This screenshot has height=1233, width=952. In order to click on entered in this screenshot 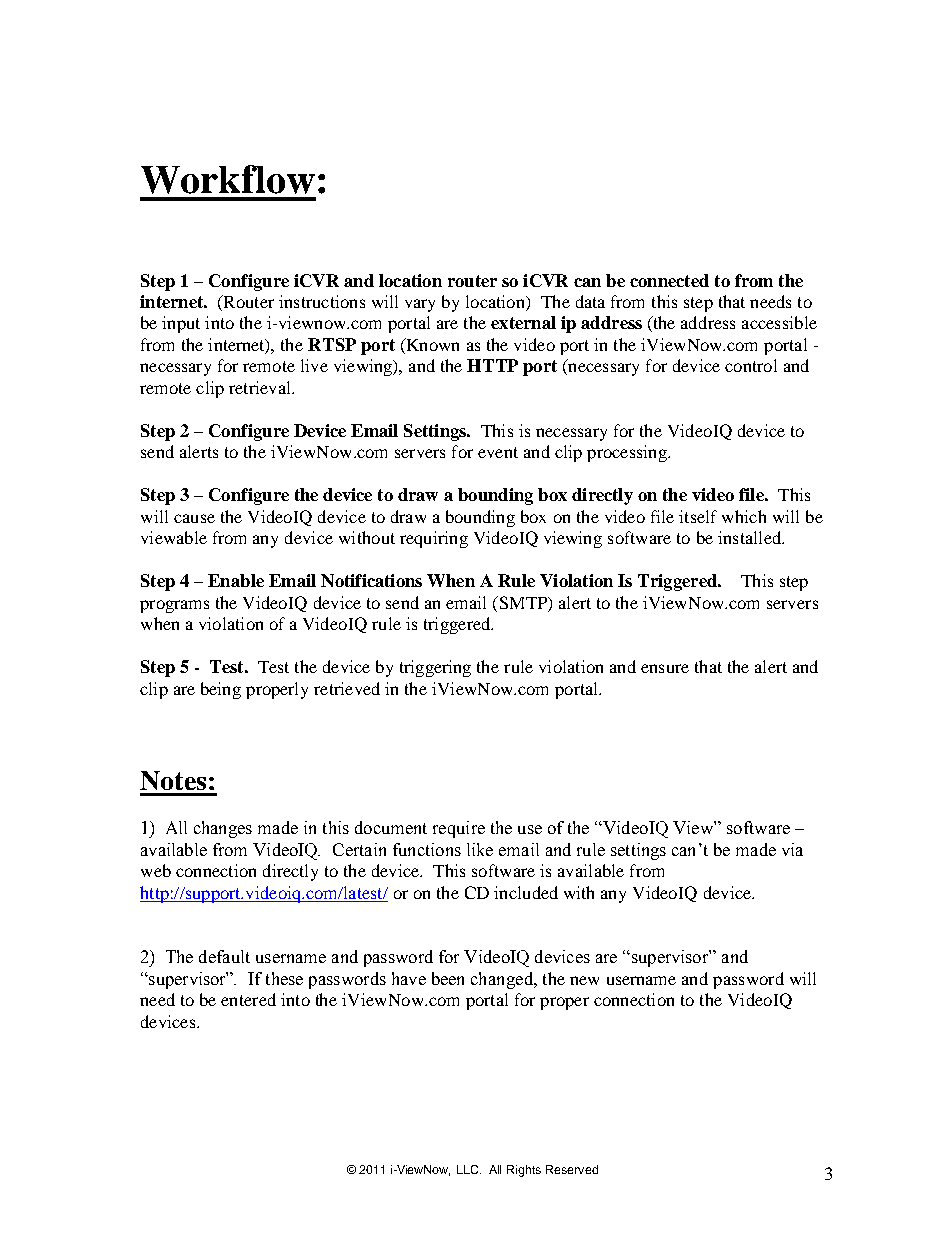, I will do `click(248, 999)`.
